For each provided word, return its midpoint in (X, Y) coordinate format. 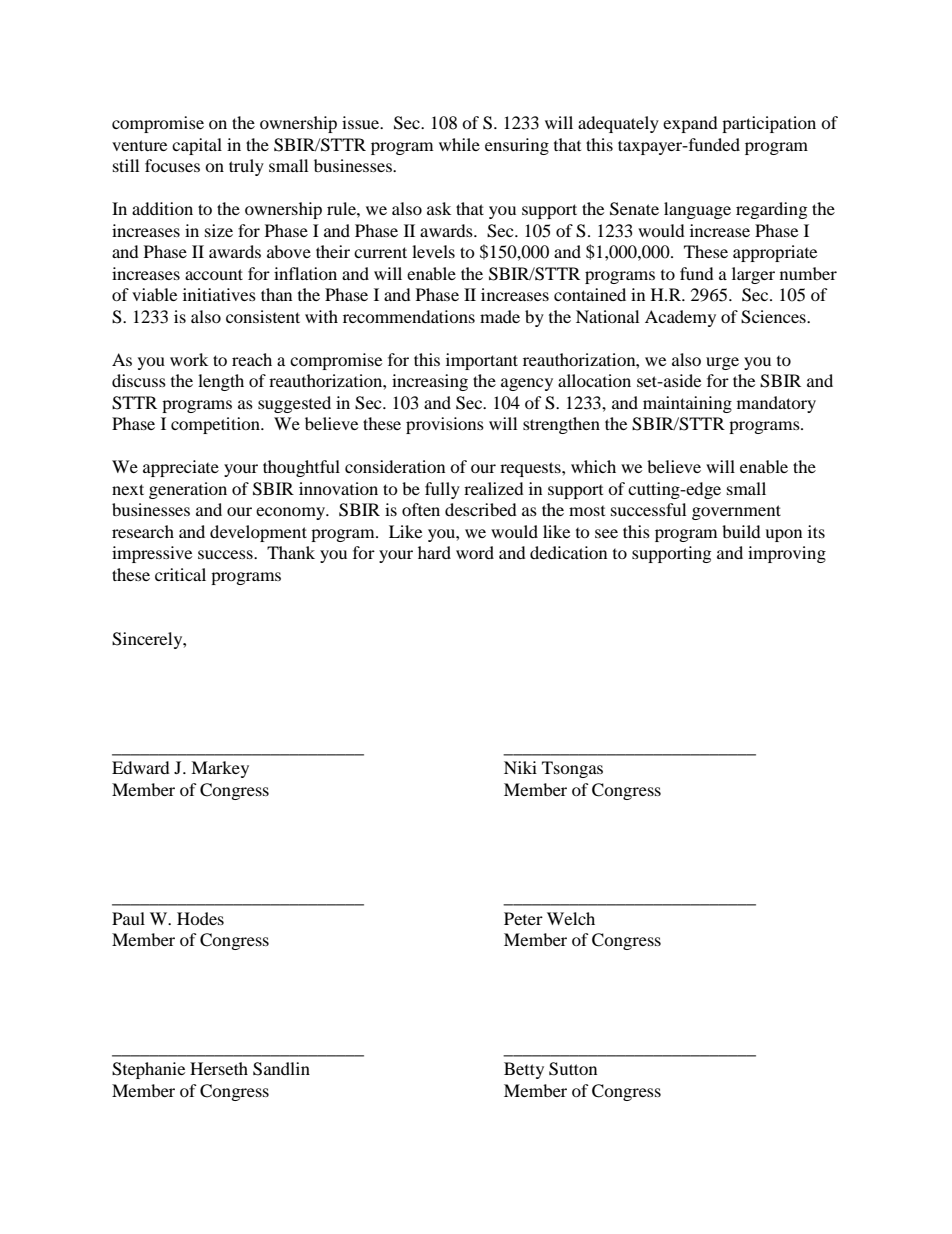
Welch (571, 918)
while (459, 144)
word (475, 552)
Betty (524, 1070)
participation (769, 124)
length (221, 382)
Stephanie (148, 1070)
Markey (220, 769)
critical (180, 574)
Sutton (573, 1069)
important (482, 361)
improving (787, 554)
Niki (520, 767)
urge (722, 363)
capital (197, 146)
